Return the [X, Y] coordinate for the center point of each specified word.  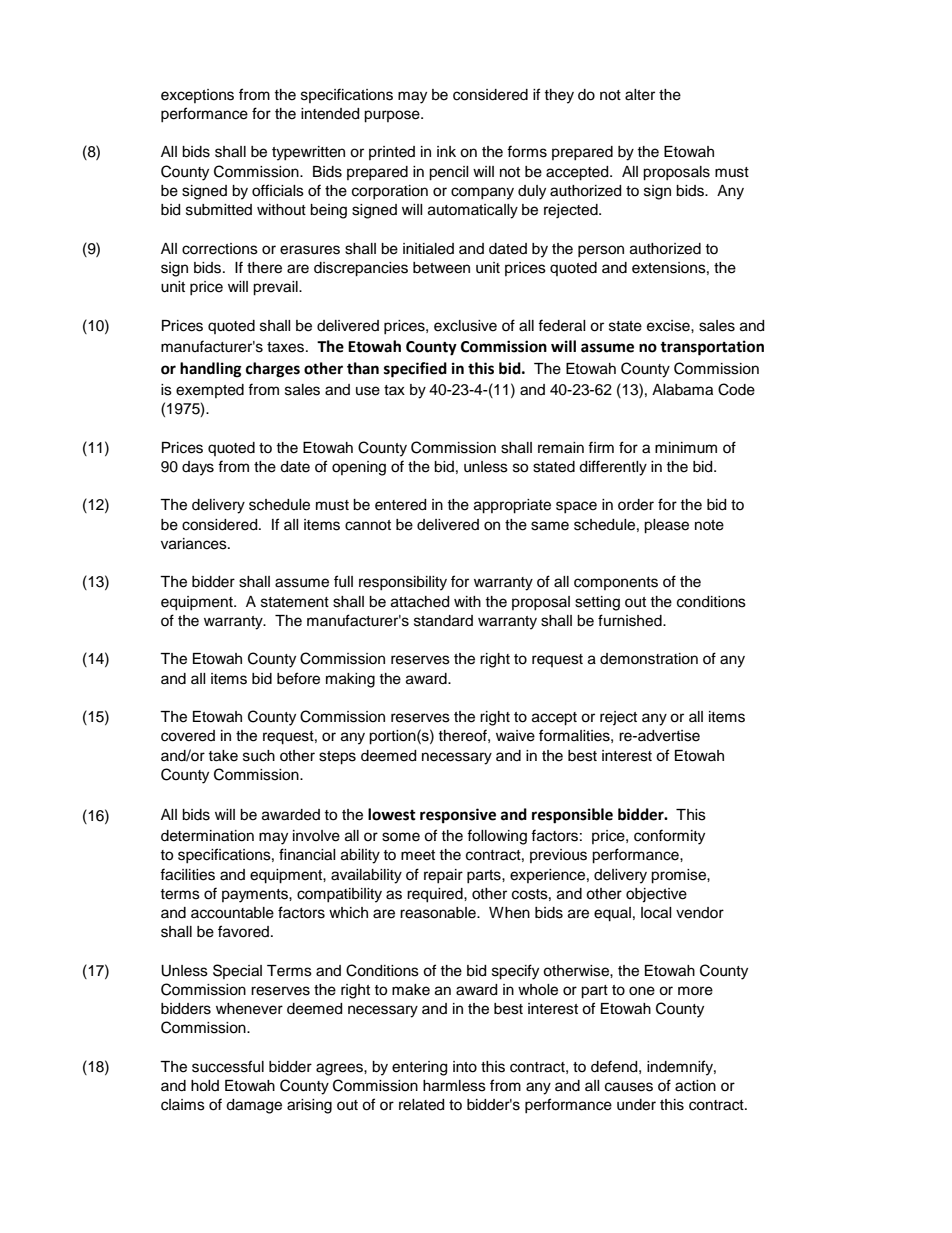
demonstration [649, 659]
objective [656, 895]
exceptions [197, 96]
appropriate [512, 506]
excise [669, 326]
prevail [276, 288]
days [198, 468]
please [666, 526]
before [298, 678]
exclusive [465, 326]
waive [515, 736]
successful [228, 1066]
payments [256, 896]
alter [640, 95]
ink [446, 151]
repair [443, 876]
